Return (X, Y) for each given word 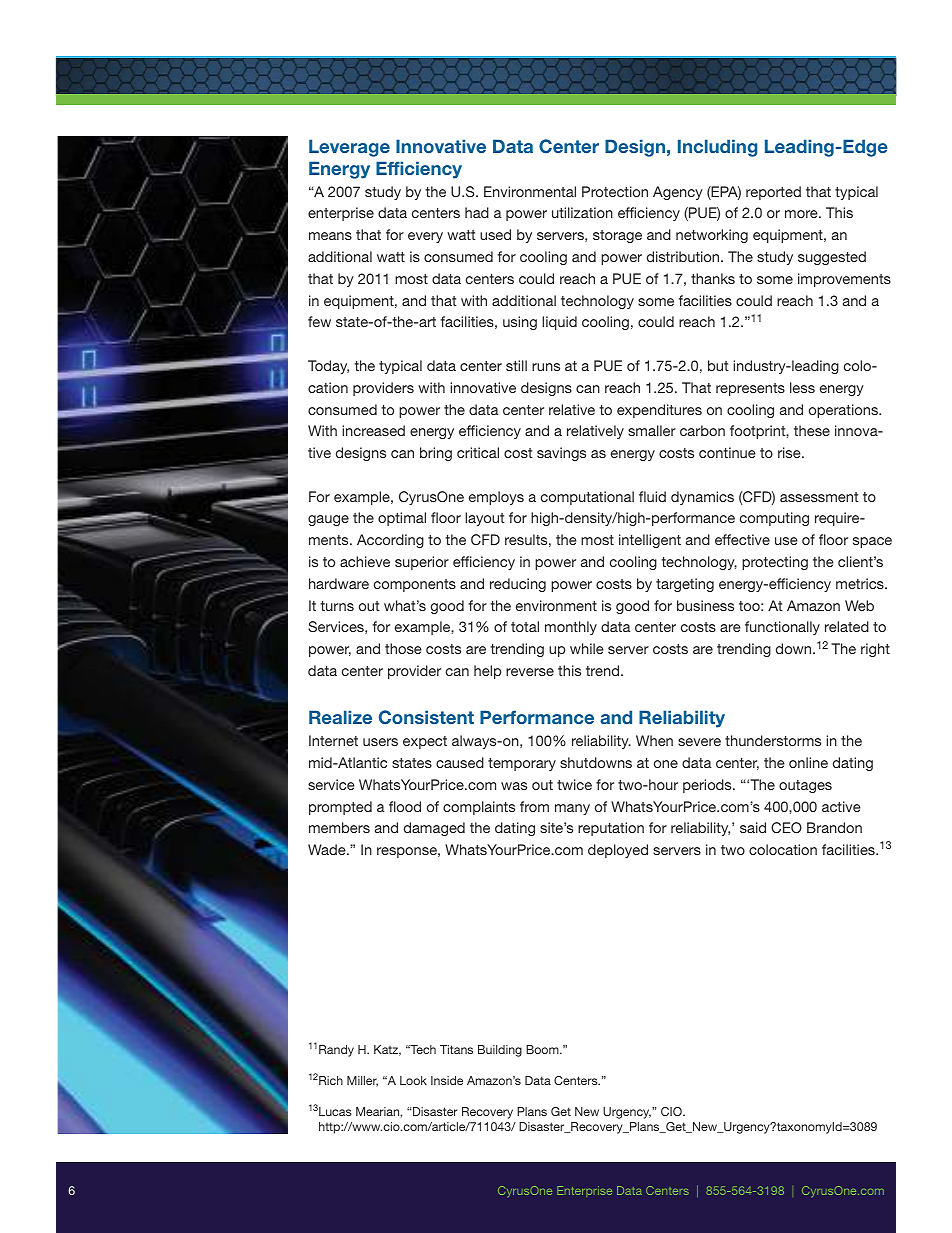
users (380, 742)
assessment (819, 497)
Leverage (349, 148)
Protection (615, 191)
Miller (362, 1081)
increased (373, 430)
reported (773, 193)
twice (574, 784)
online (808, 762)
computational (587, 498)
